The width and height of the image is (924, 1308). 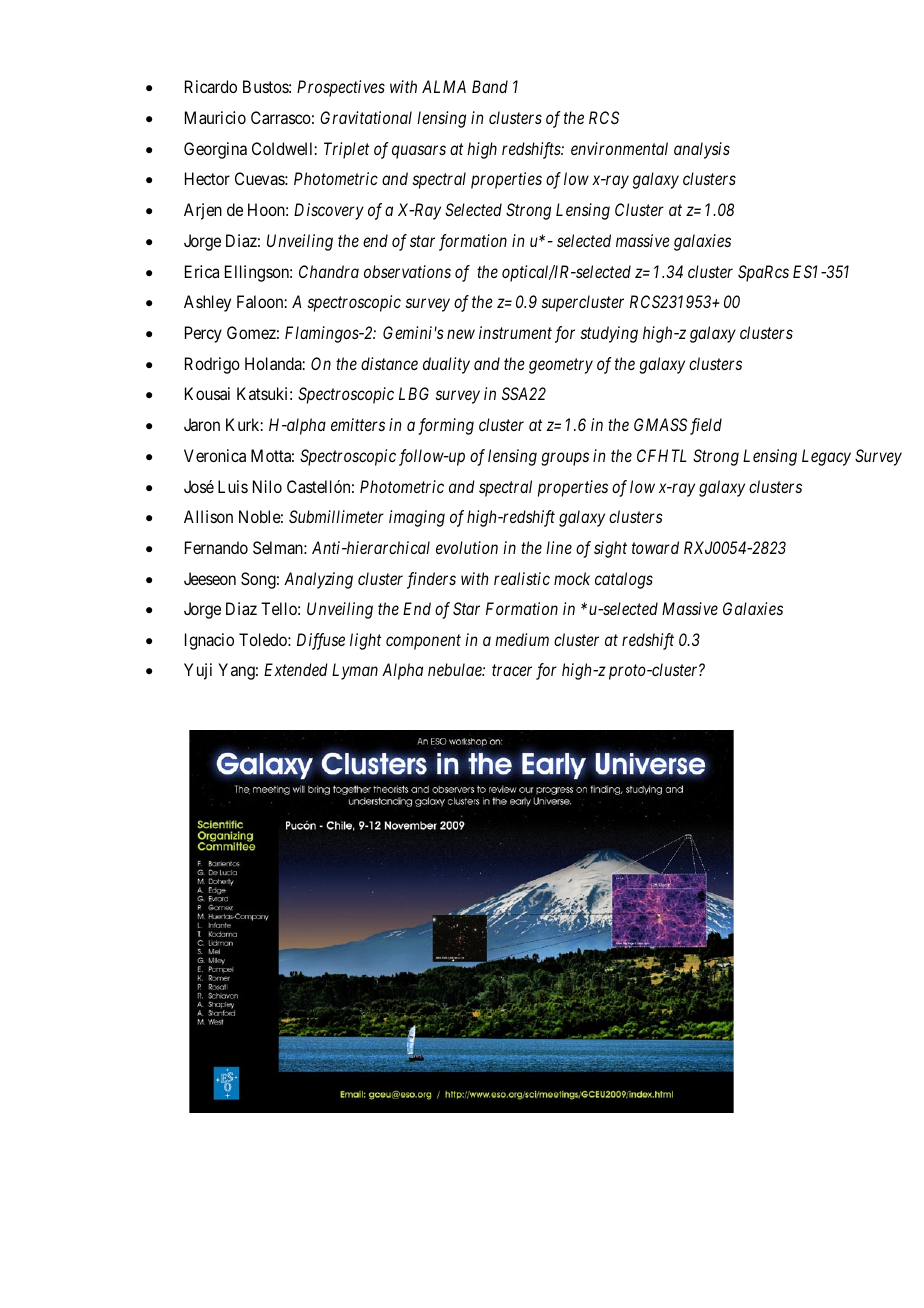 I want to click on evolution, so click(x=467, y=547).
